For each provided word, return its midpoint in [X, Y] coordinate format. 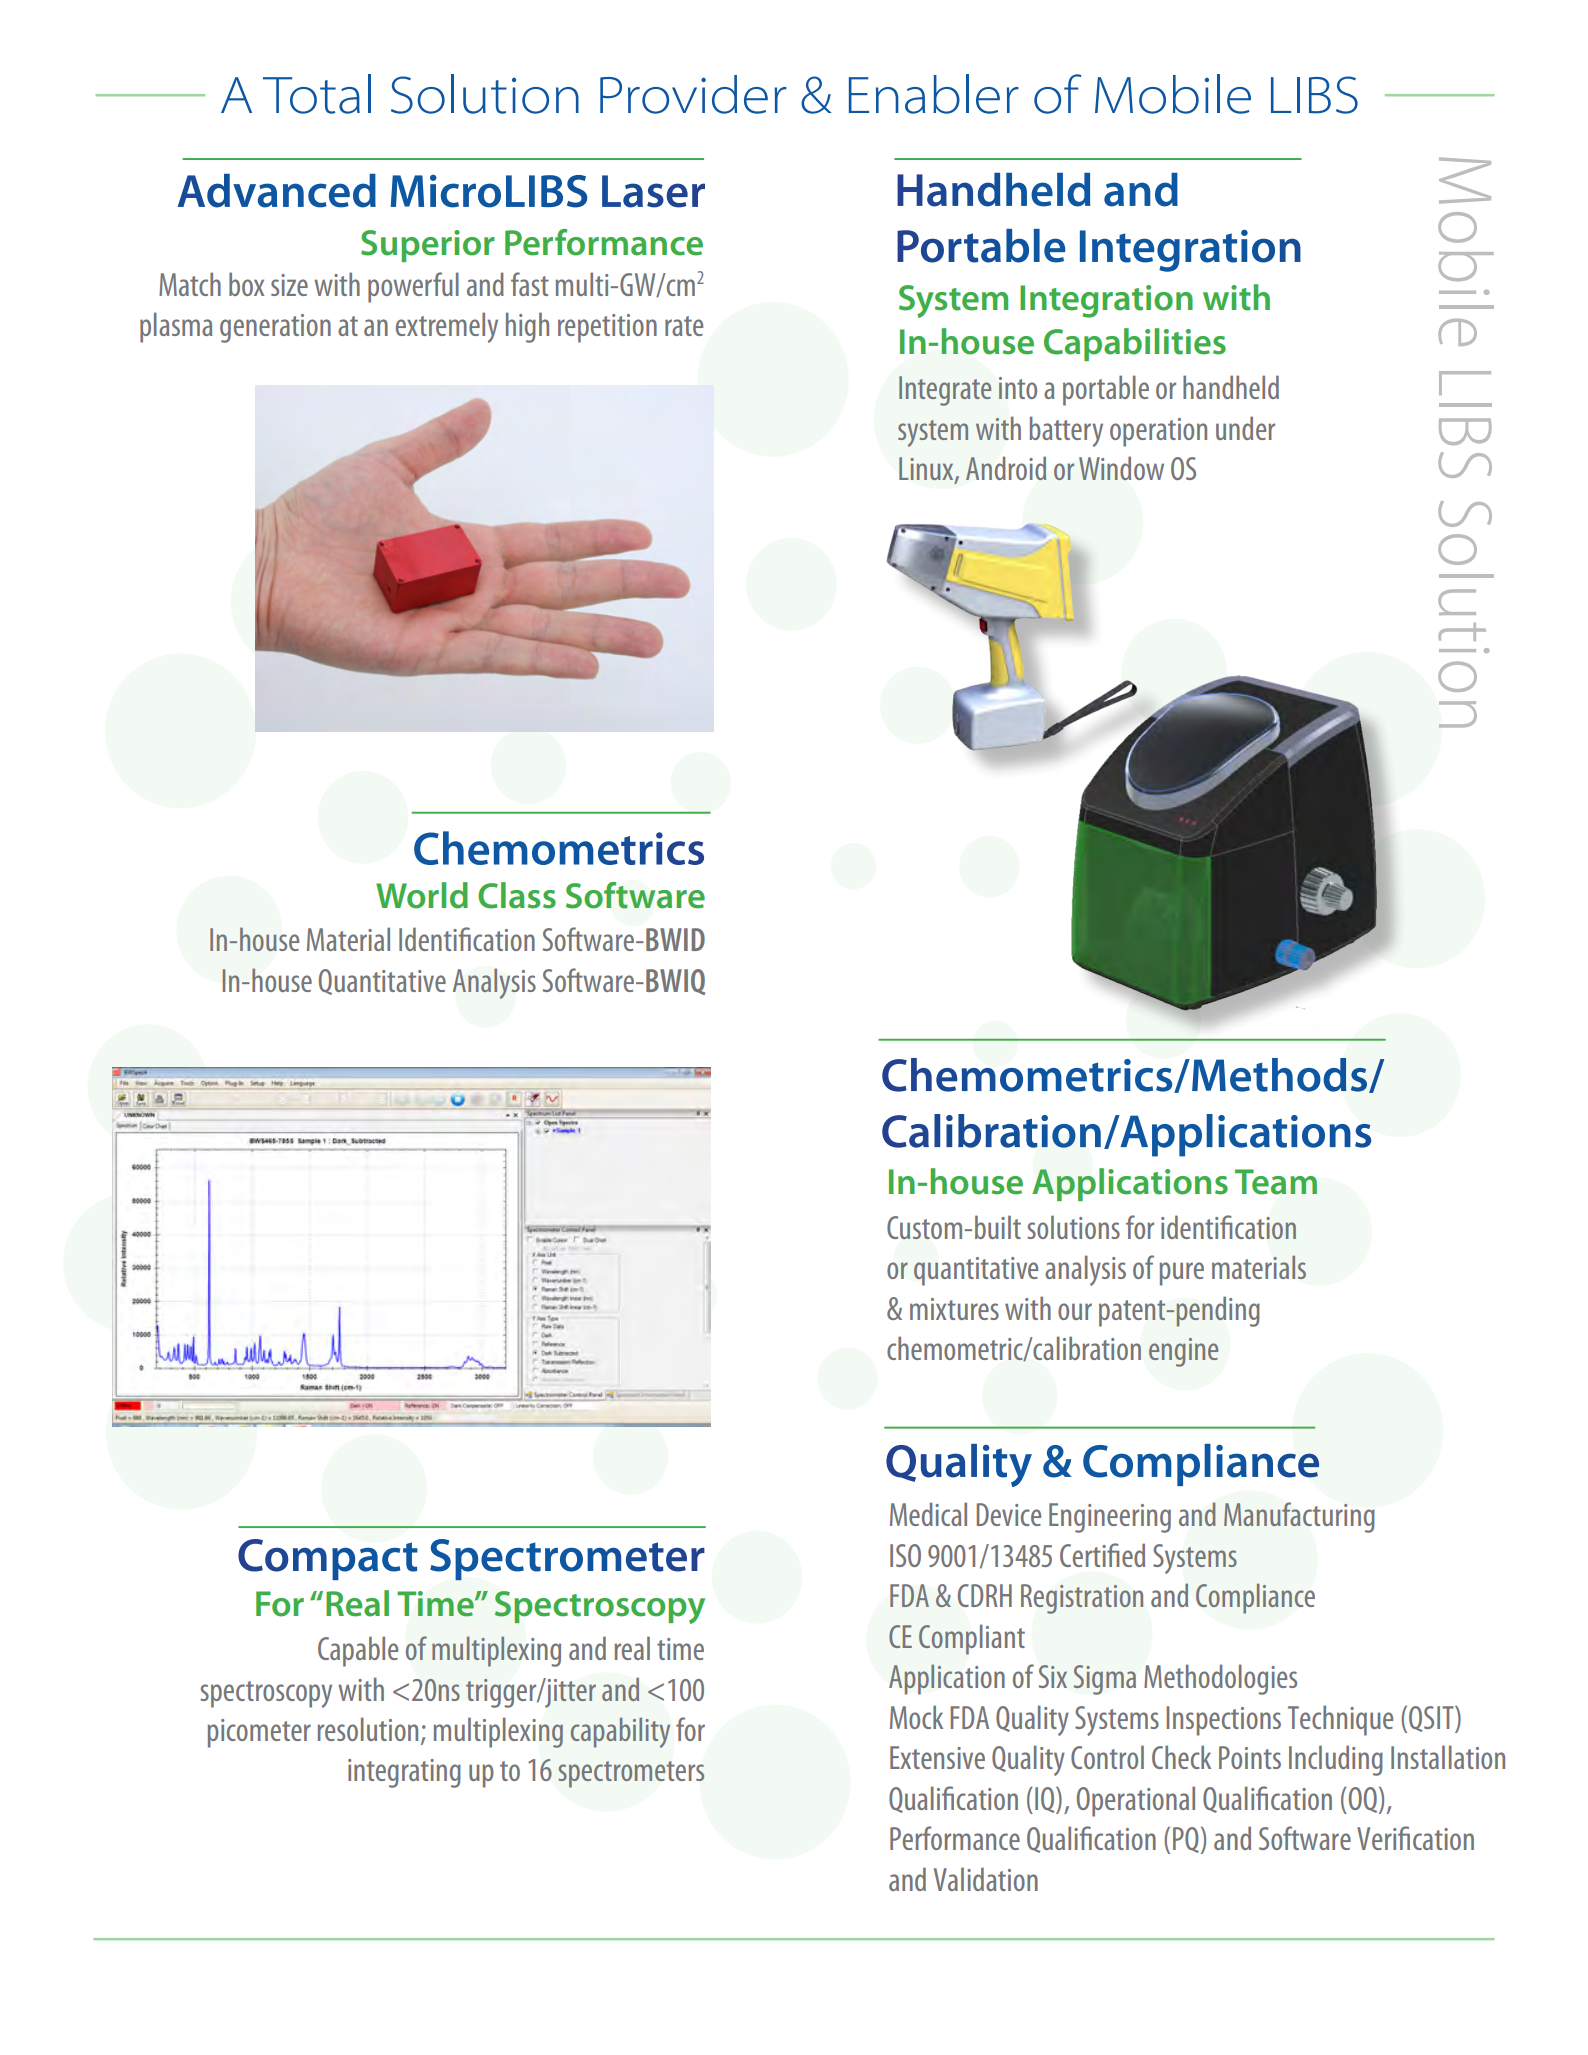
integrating [404, 1773]
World [422, 895]
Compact [328, 1559]
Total [317, 94]
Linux [927, 470]
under [1245, 428]
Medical [928, 1514]
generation [275, 328]
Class [517, 895]
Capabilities [1135, 344]
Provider [693, 94]
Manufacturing [1299, 1517]
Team [1276, 1182]
